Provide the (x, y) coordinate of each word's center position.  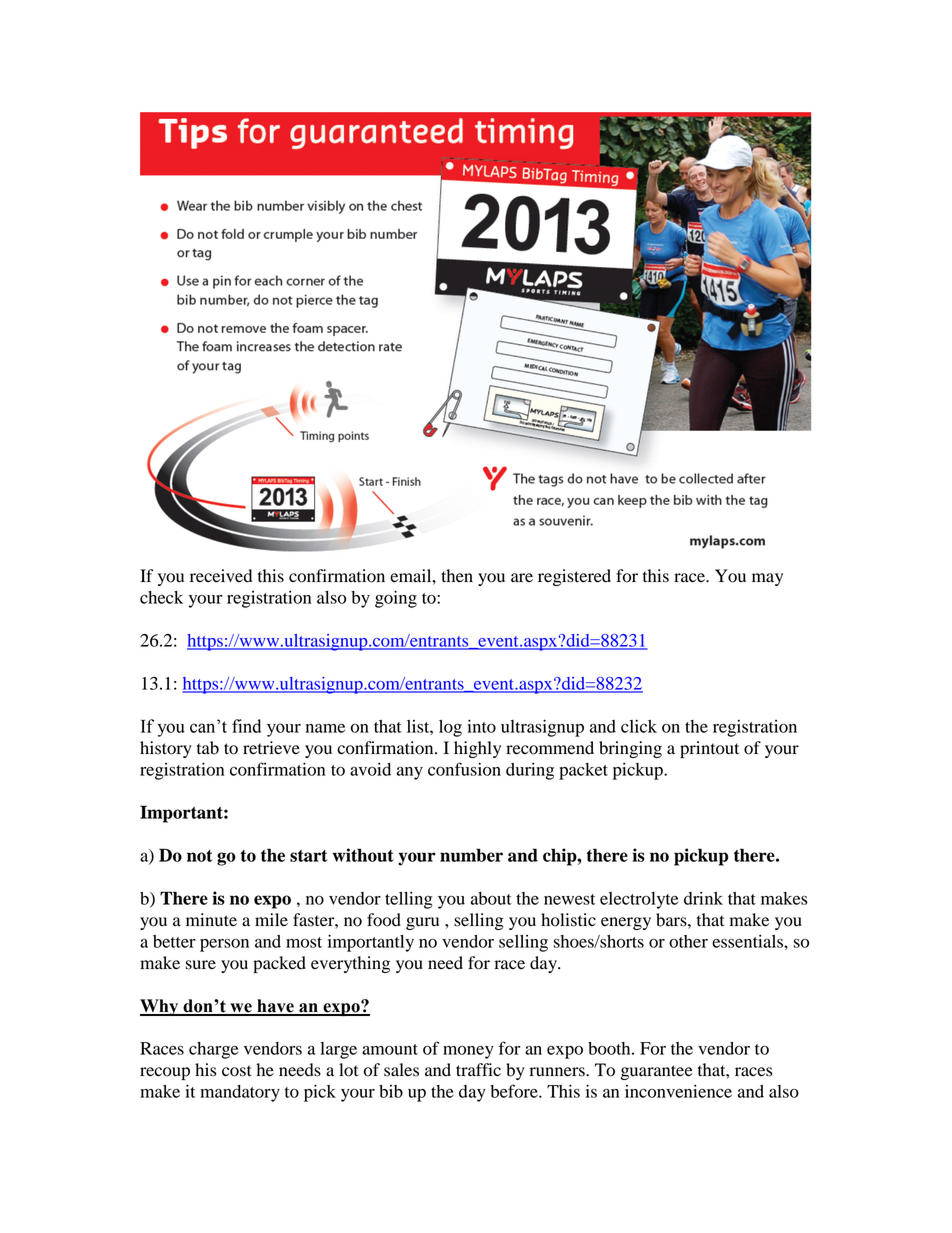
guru (422, 923)
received (221, 576)
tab (208, 748)
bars (672, 920)
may (767, 579)
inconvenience (678, 1091)
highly (477, 749)
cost (237, 1071)
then (457, 576)
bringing (630, 749)
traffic (478, 1069)
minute (211, 919)
